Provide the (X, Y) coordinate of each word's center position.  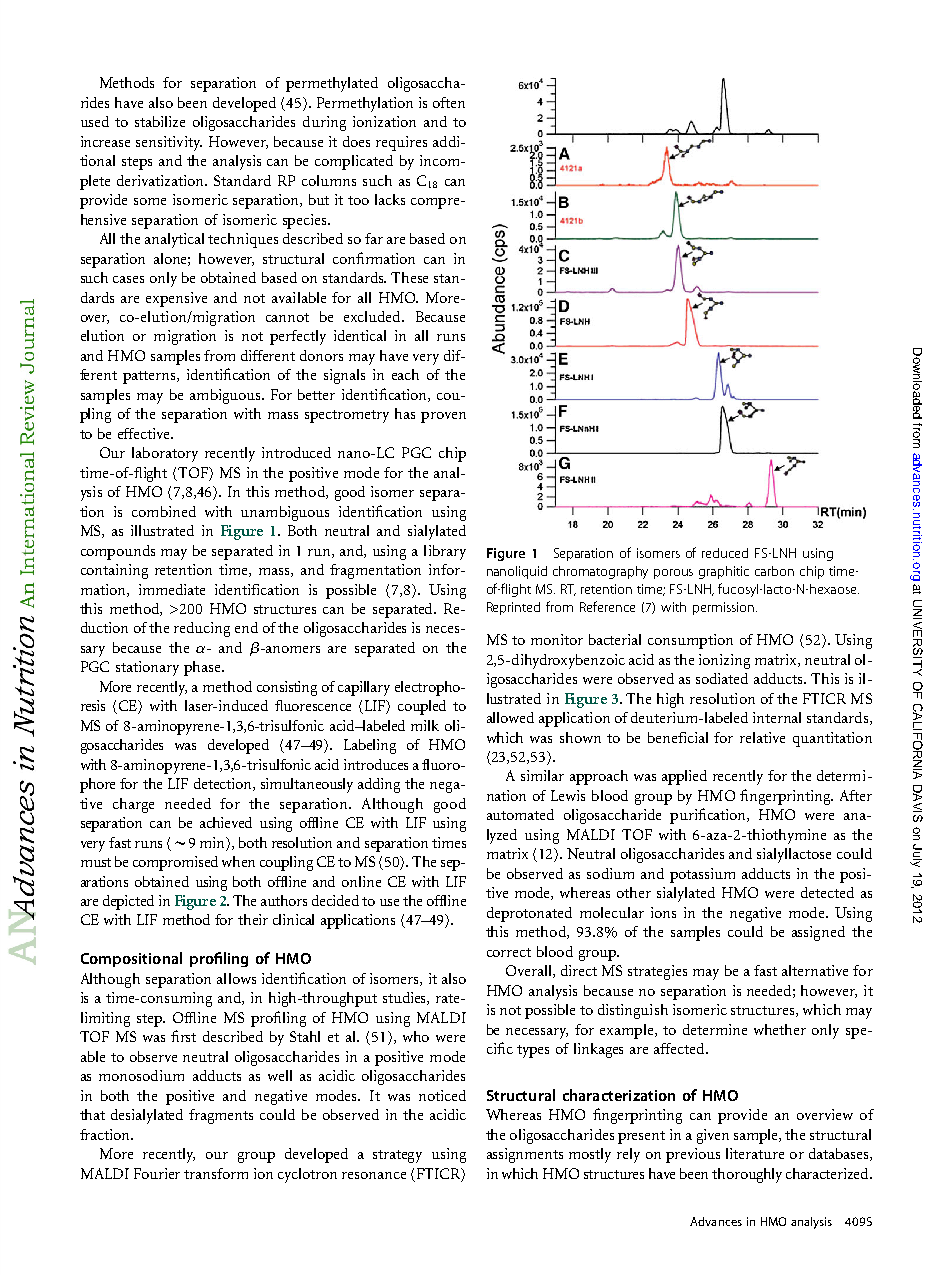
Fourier (157, 1173)
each (405, 374)
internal (777, 717)
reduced (725, 553)
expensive (176, 299)
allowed (510, 717)
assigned (818, 933)
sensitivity (169, 143)
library (445, 552)
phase (203, 668)
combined (164, 511)
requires (401, 143)
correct (509, 952)
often (449, 102)
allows (236, 978)
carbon (774, 571)
